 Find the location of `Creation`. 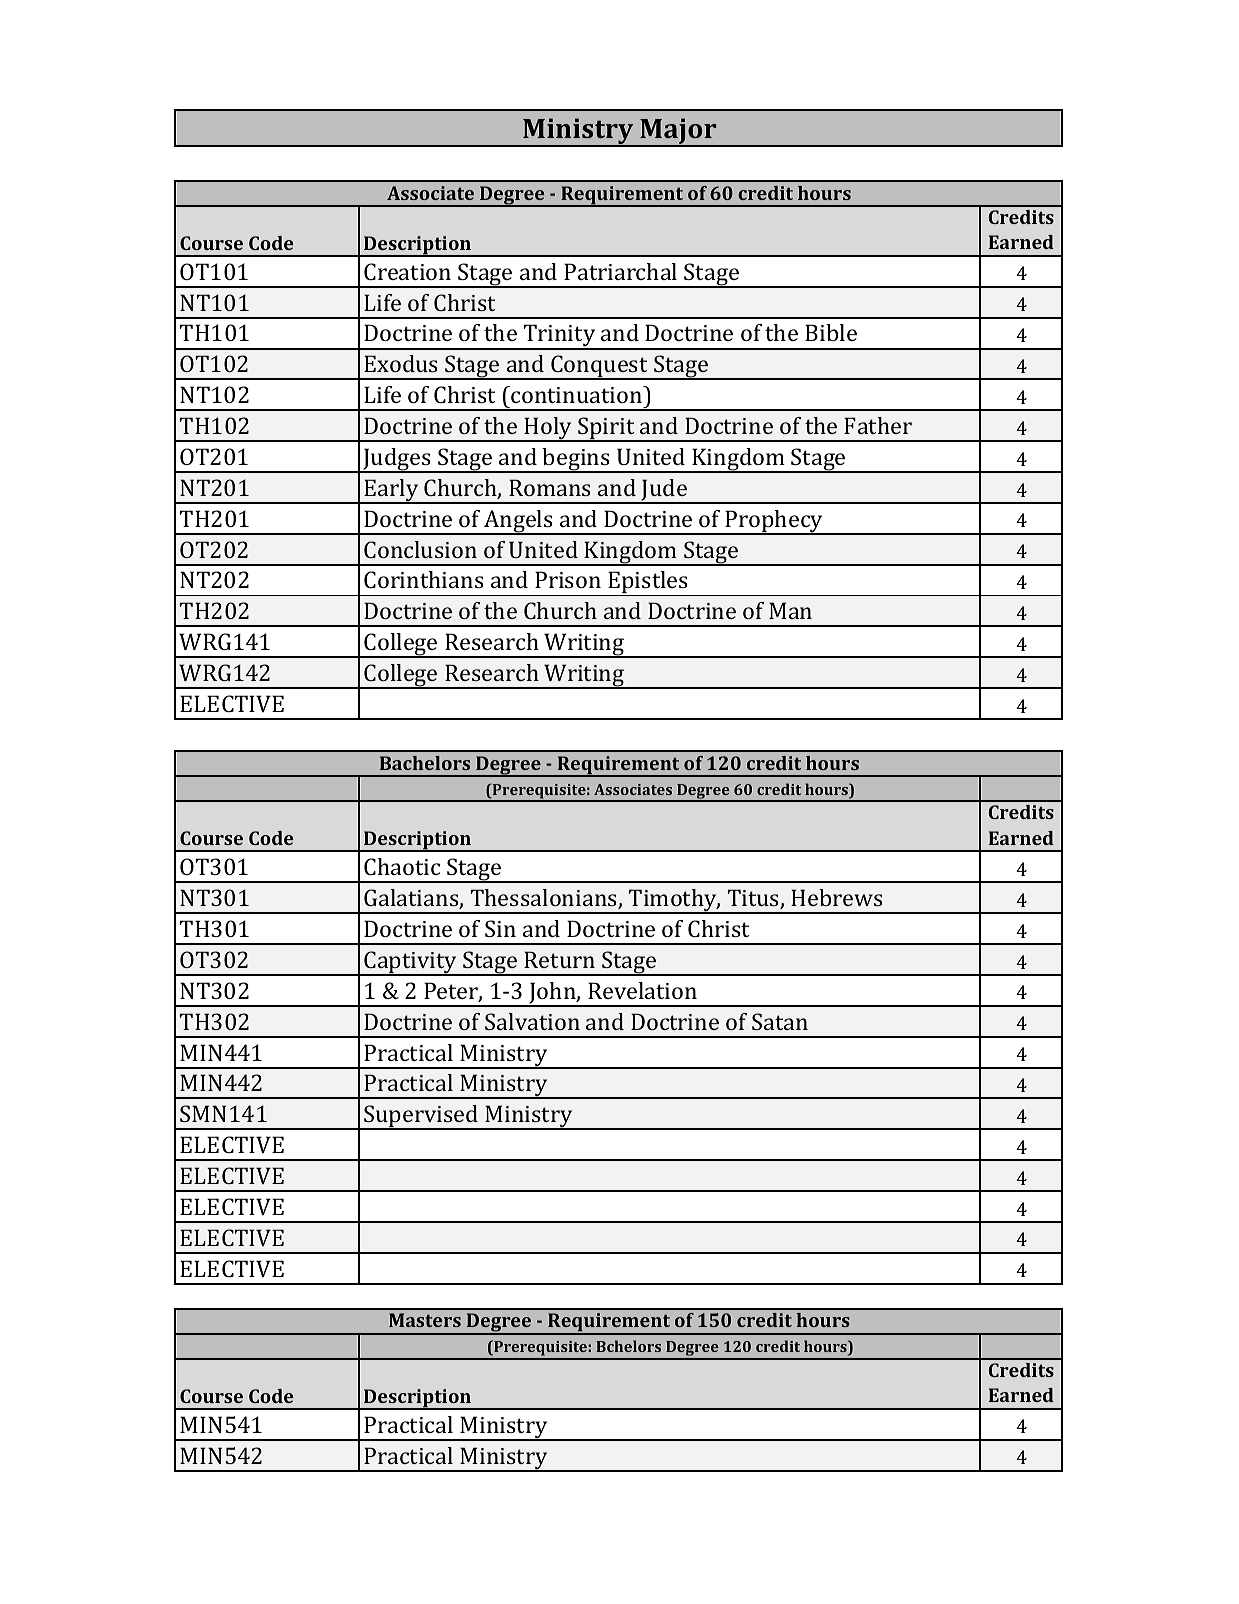

Creation is located at coordinates (407, 271).
